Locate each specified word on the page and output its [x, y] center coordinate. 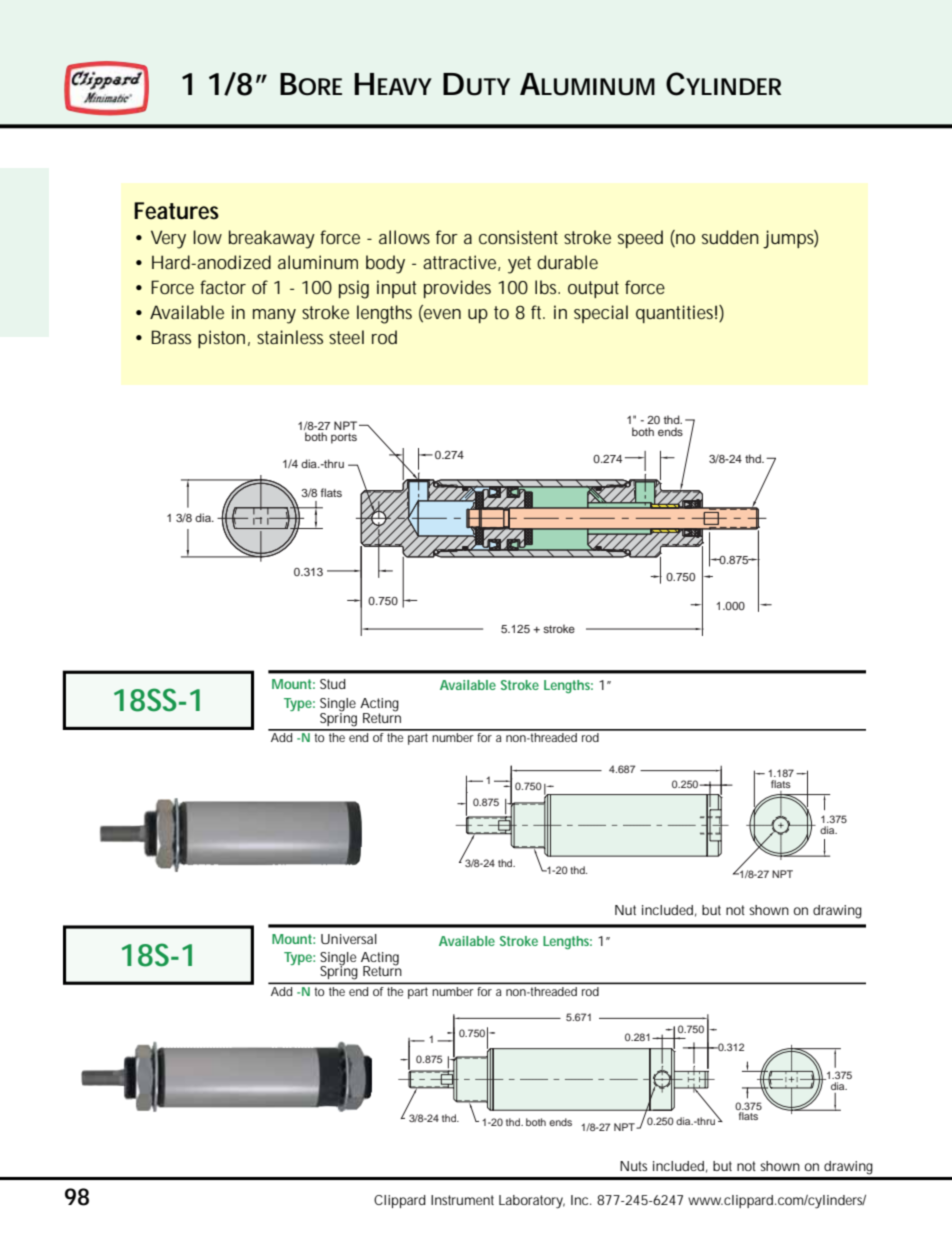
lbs [547, 287]
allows [404, 237]
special [601, 314]
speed [640, 239]
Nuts [633, 1166]
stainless [290, 337]
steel [346, 337]
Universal [349, 939]
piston [221, 339]
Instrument [462, 1200]
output [593, 289]
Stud [333, 684]
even [441, 313]
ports [344, 438]
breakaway [272, 239]
